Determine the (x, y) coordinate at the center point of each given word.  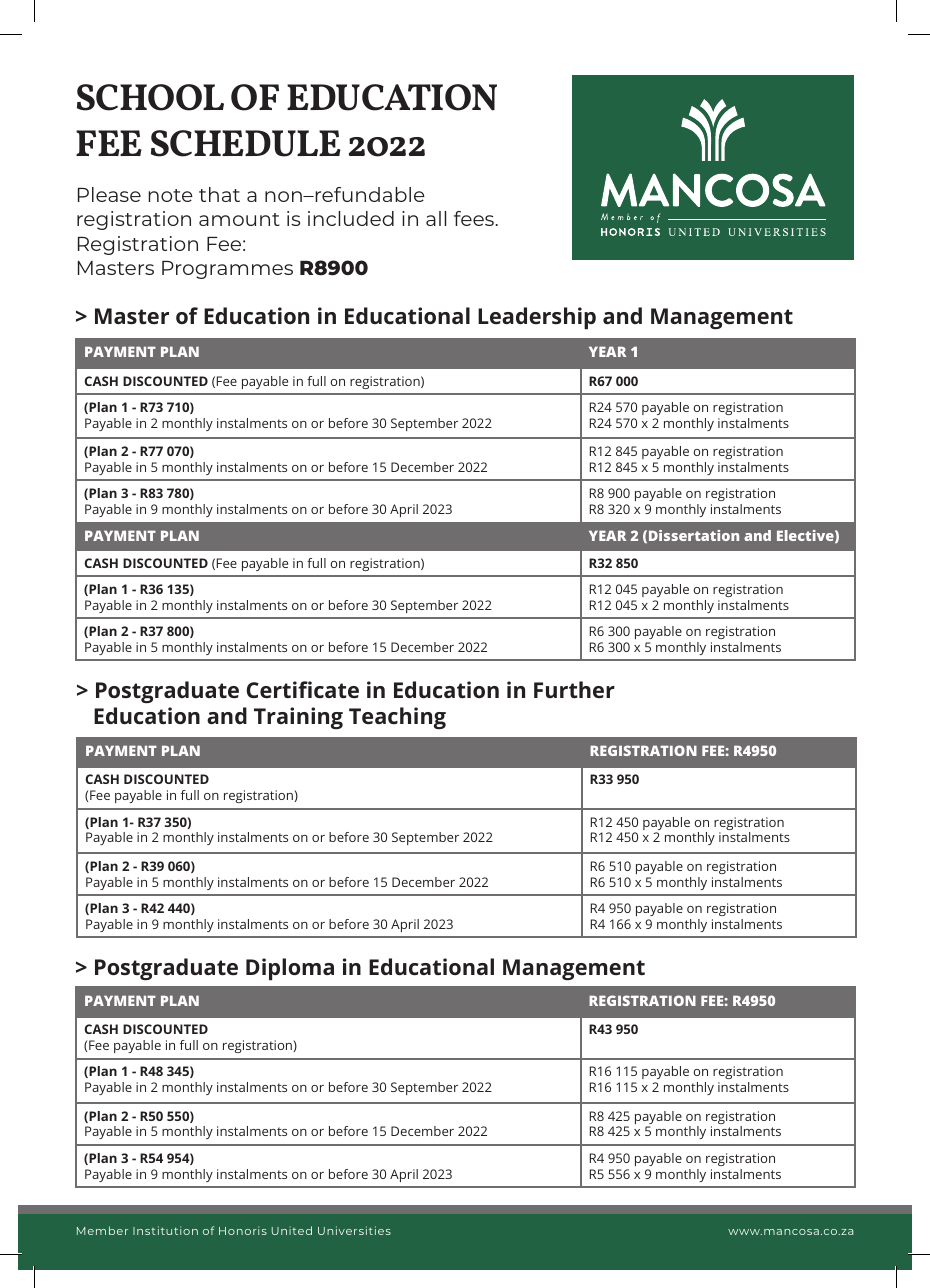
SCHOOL (150, 97)
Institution (165, 1230)
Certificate (303, 689)
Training (298, 718)
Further (574, 689)
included (351, 218)
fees (474, 218)
